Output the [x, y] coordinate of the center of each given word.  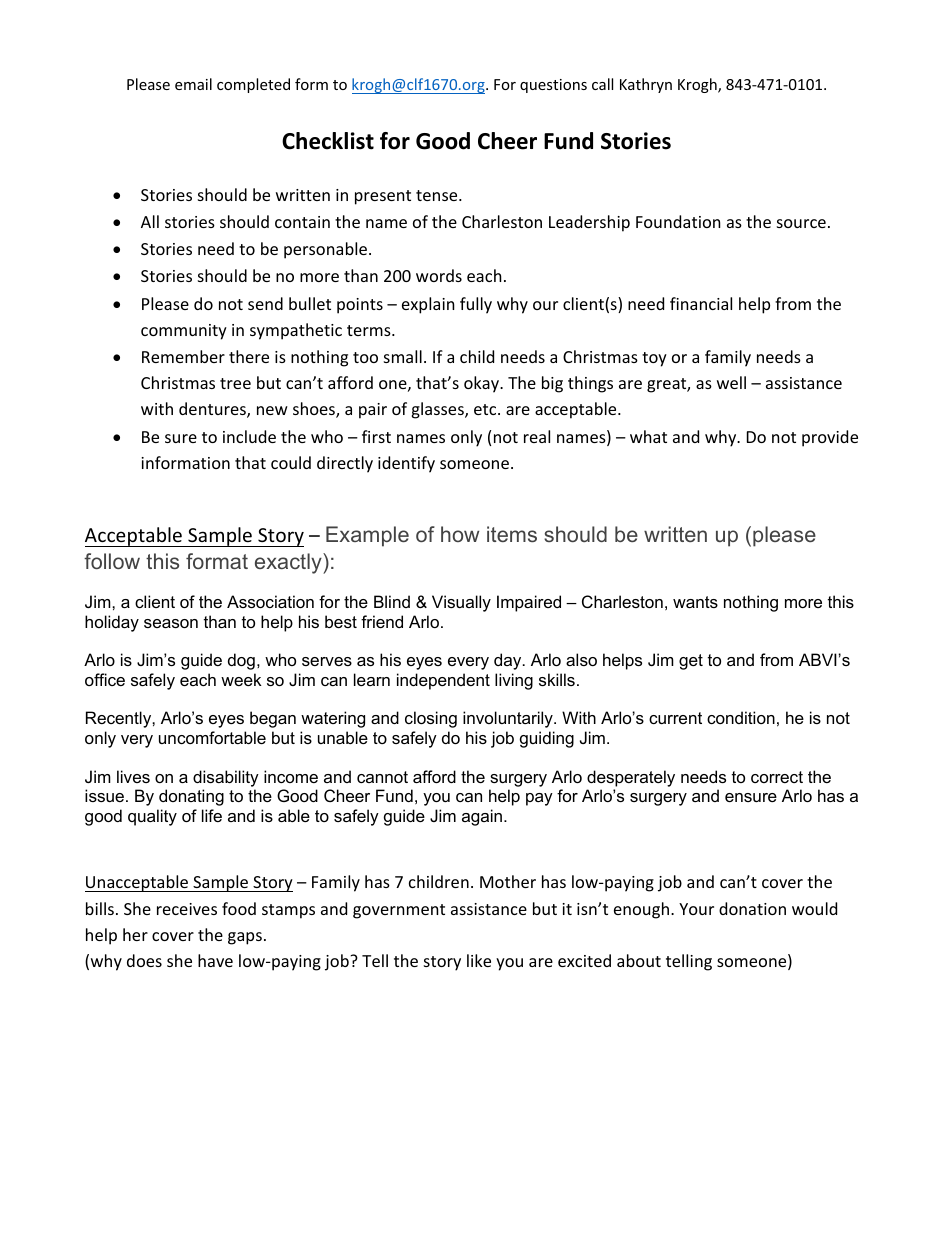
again [483, 817]
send [265, 303]
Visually [461, 603]
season [171, 623]
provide [830, 438]
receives [187, 909]
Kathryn [646, 85]
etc [486, 409]
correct [777, 777]
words [439, 275]
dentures [213, 410]
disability [226, 778]
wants [695, 602]
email [193, 84]
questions [553, 86]
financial [701, 303]
